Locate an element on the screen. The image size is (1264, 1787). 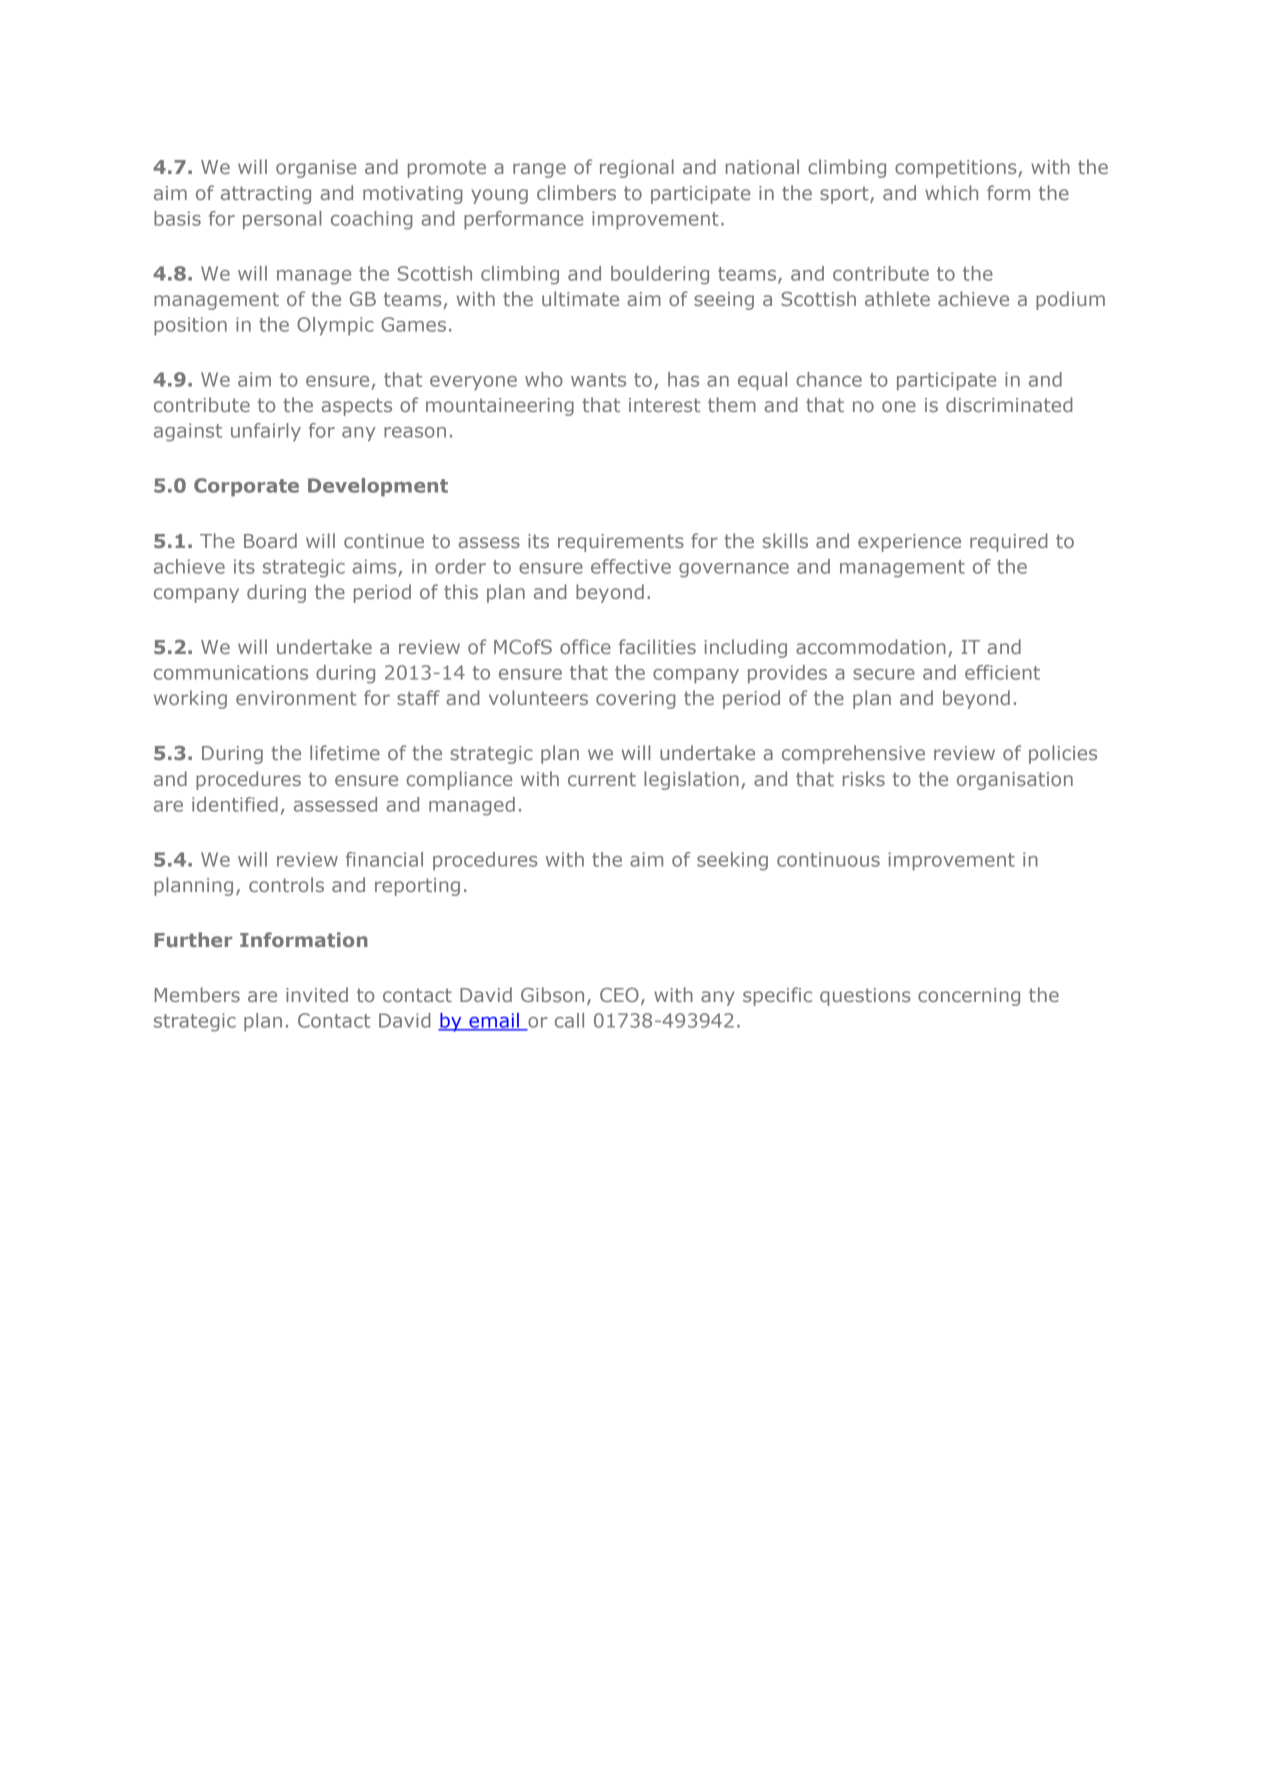
environment is located at coordinates (296, 698).
